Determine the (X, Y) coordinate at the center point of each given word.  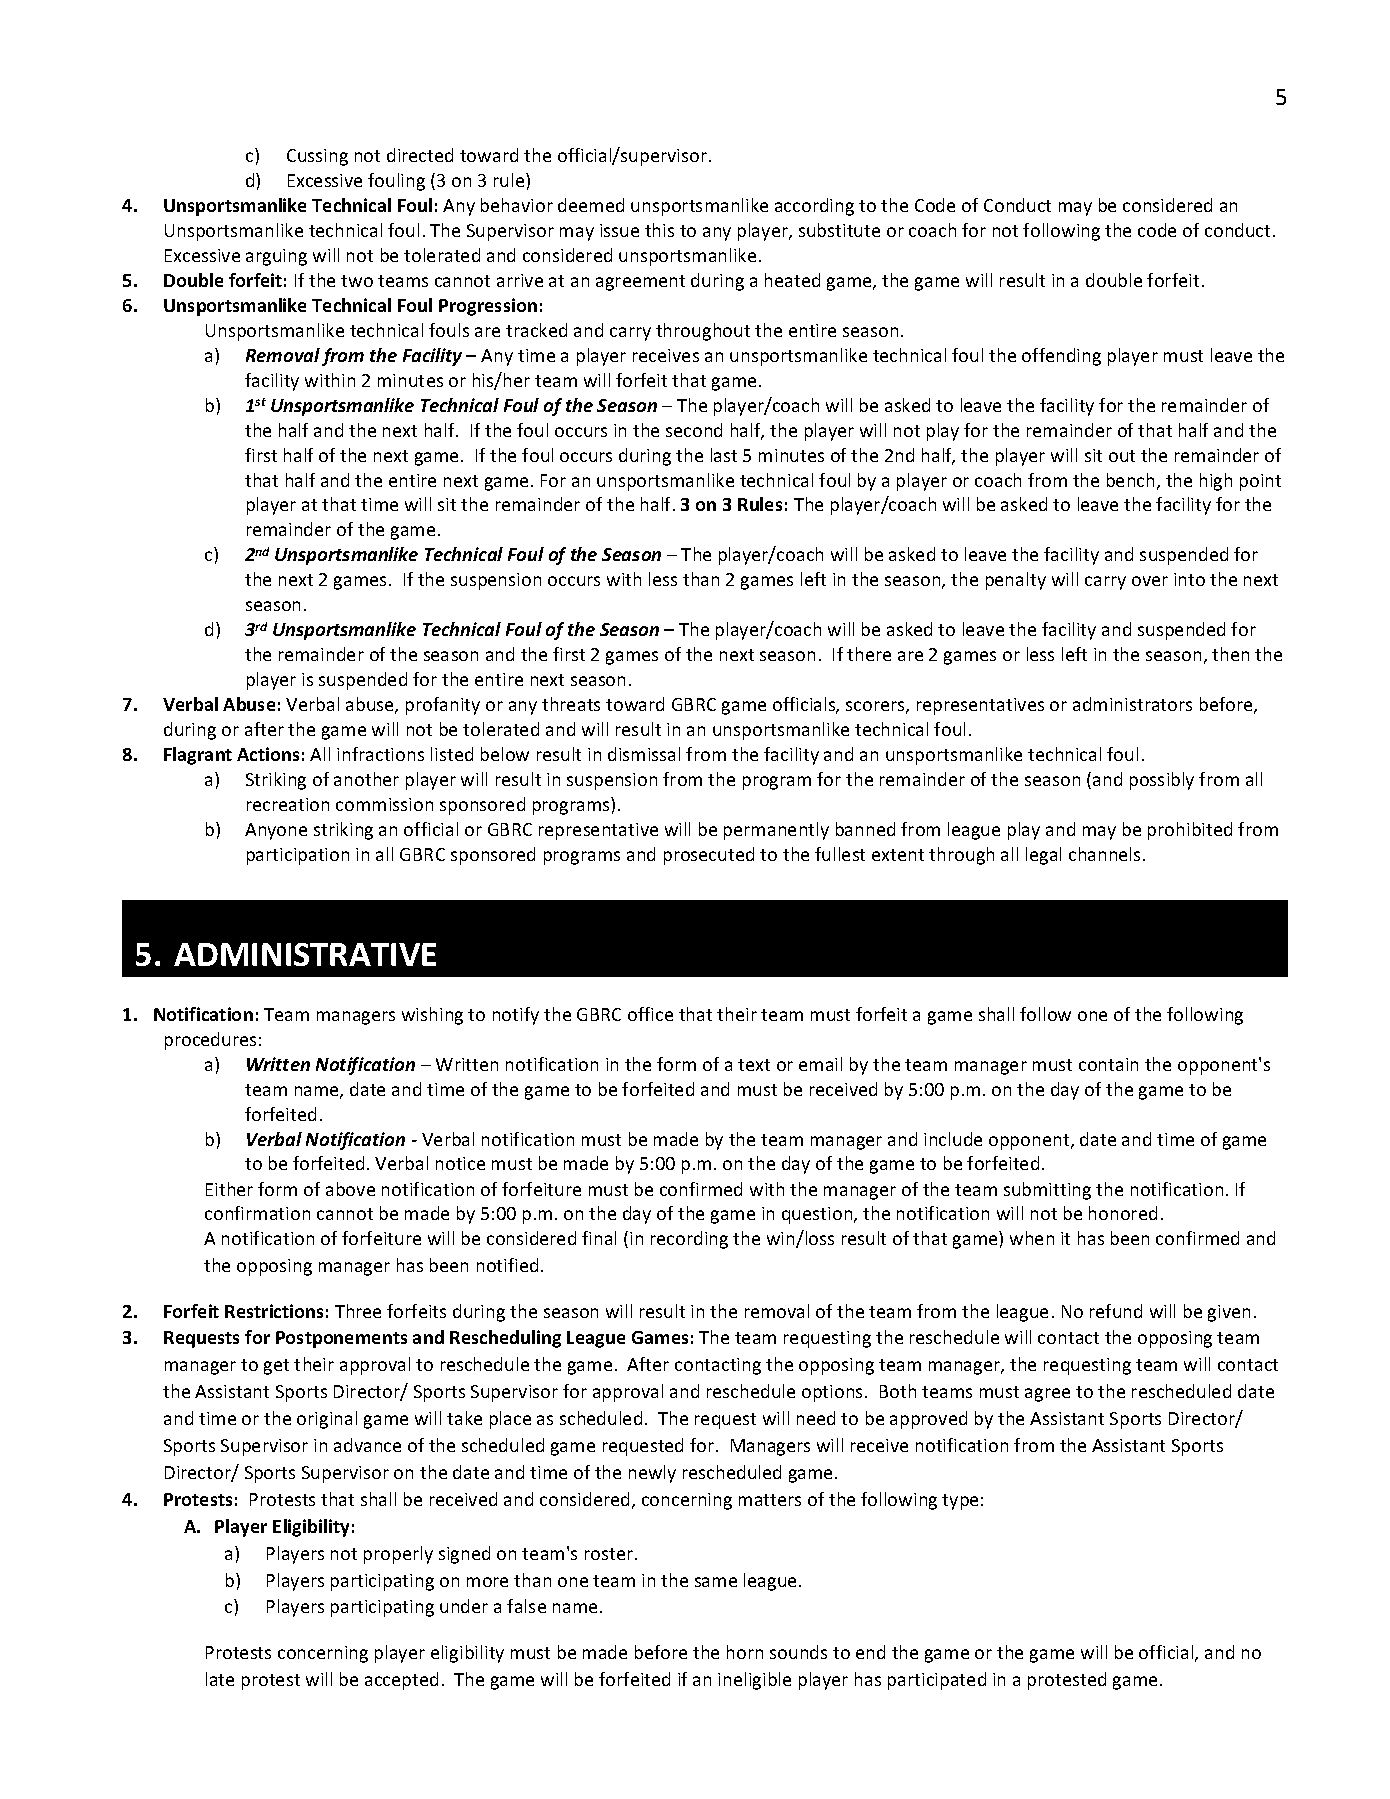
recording (689, 1240)
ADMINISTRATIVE (305, 954)
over (1150, 581)
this (659, 230)
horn (745, 1652)
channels (1106, 854)
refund (1116, 1311)
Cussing (317, 157)
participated (937, 1681)
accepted (401, 1681)
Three (358, 1311)
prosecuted (709, 856)
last (724, 455)
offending (1061, 357)
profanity (443, 706)
